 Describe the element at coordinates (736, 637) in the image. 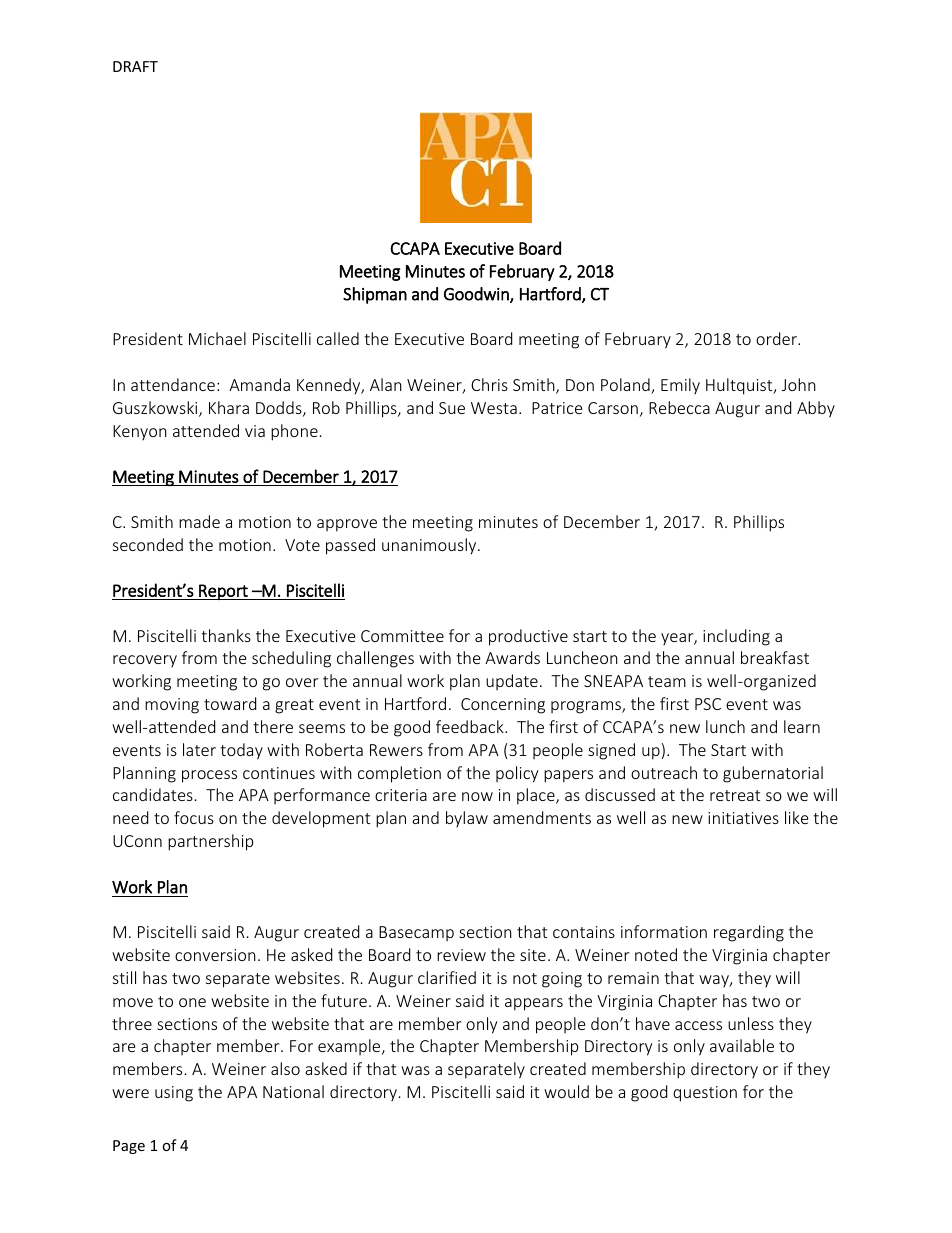

I see `including` at that location.
